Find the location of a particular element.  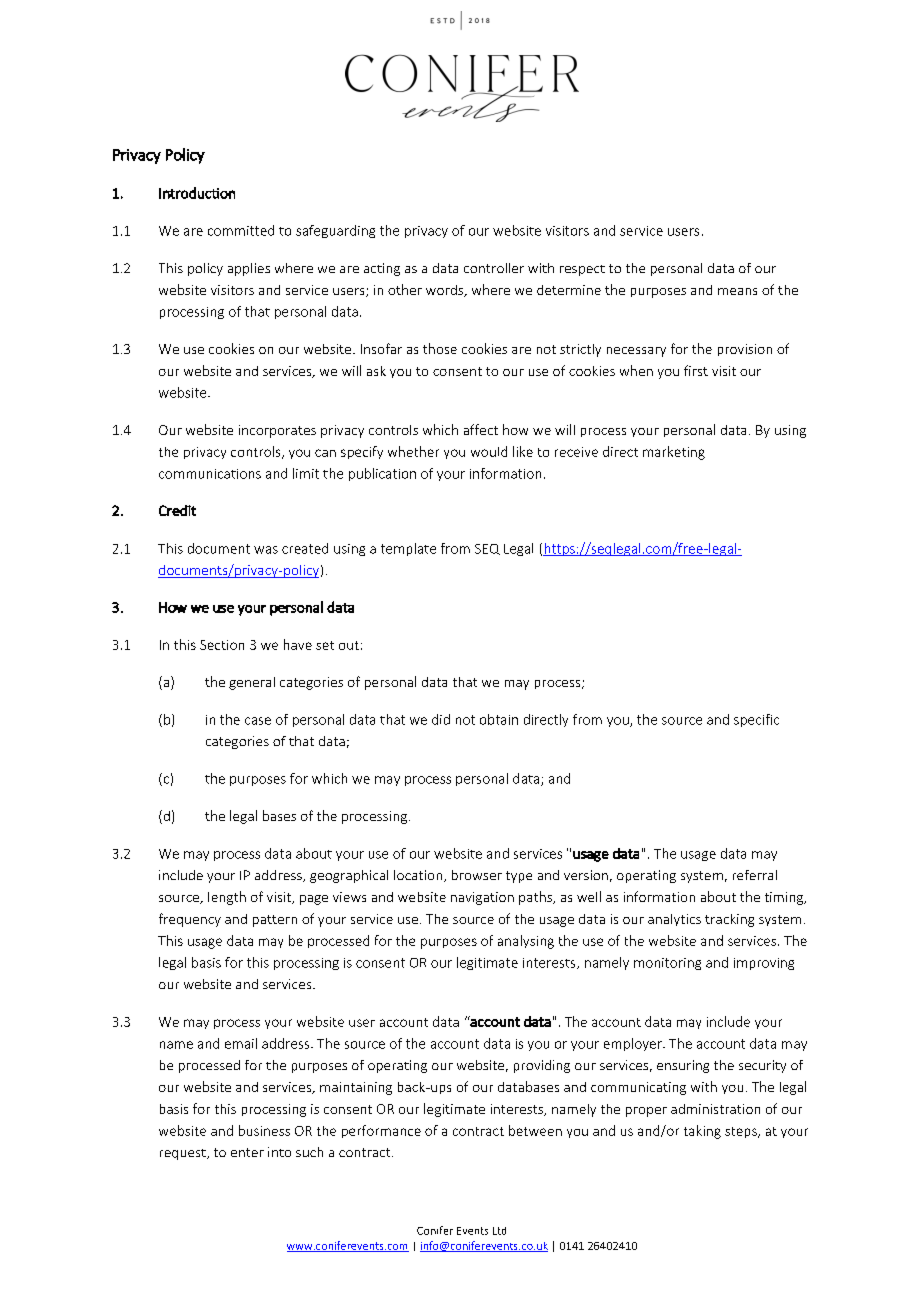

means is located at coordinates (737, 291).
